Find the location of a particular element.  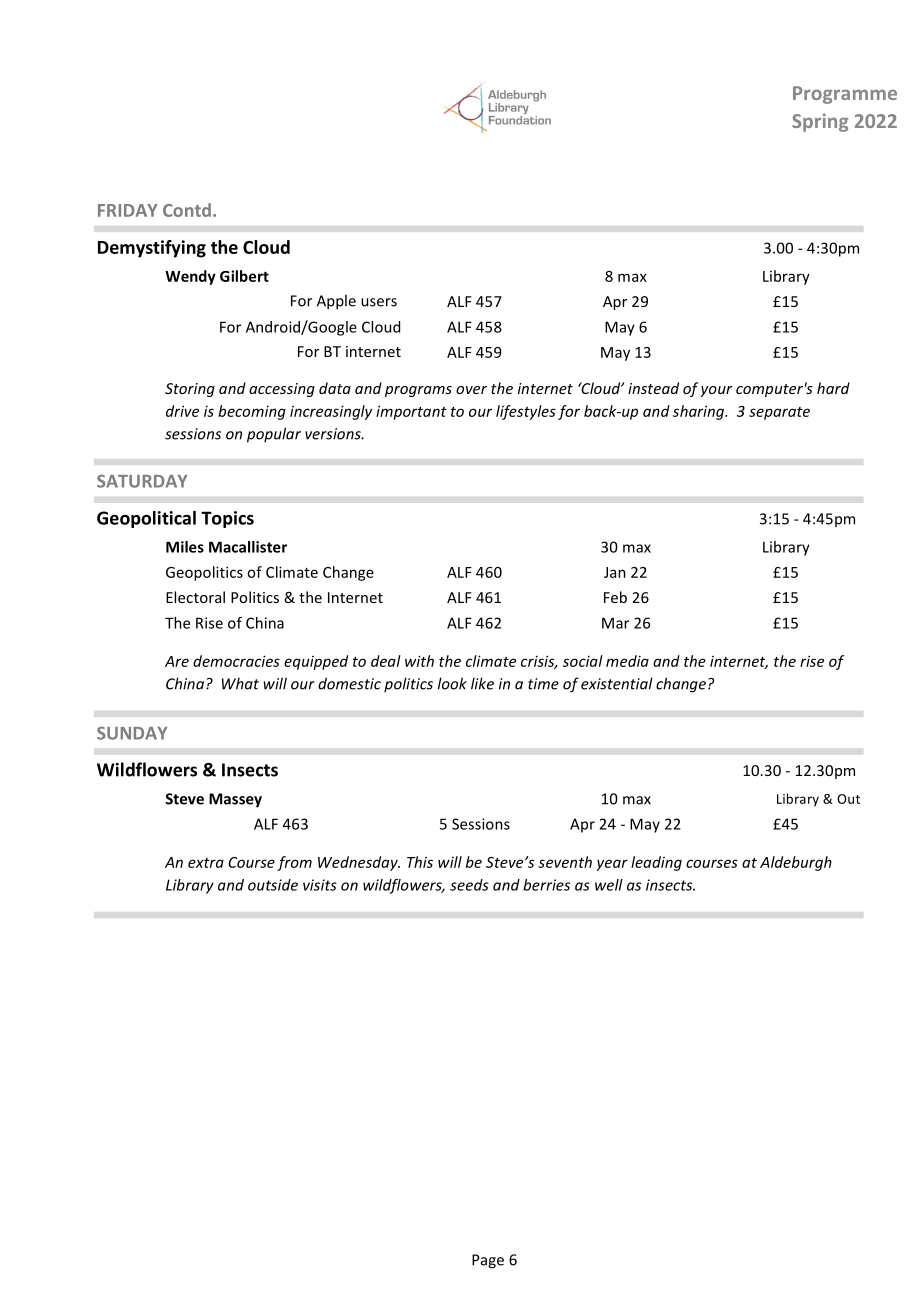

Page is located at coordinates (488, 1261).
